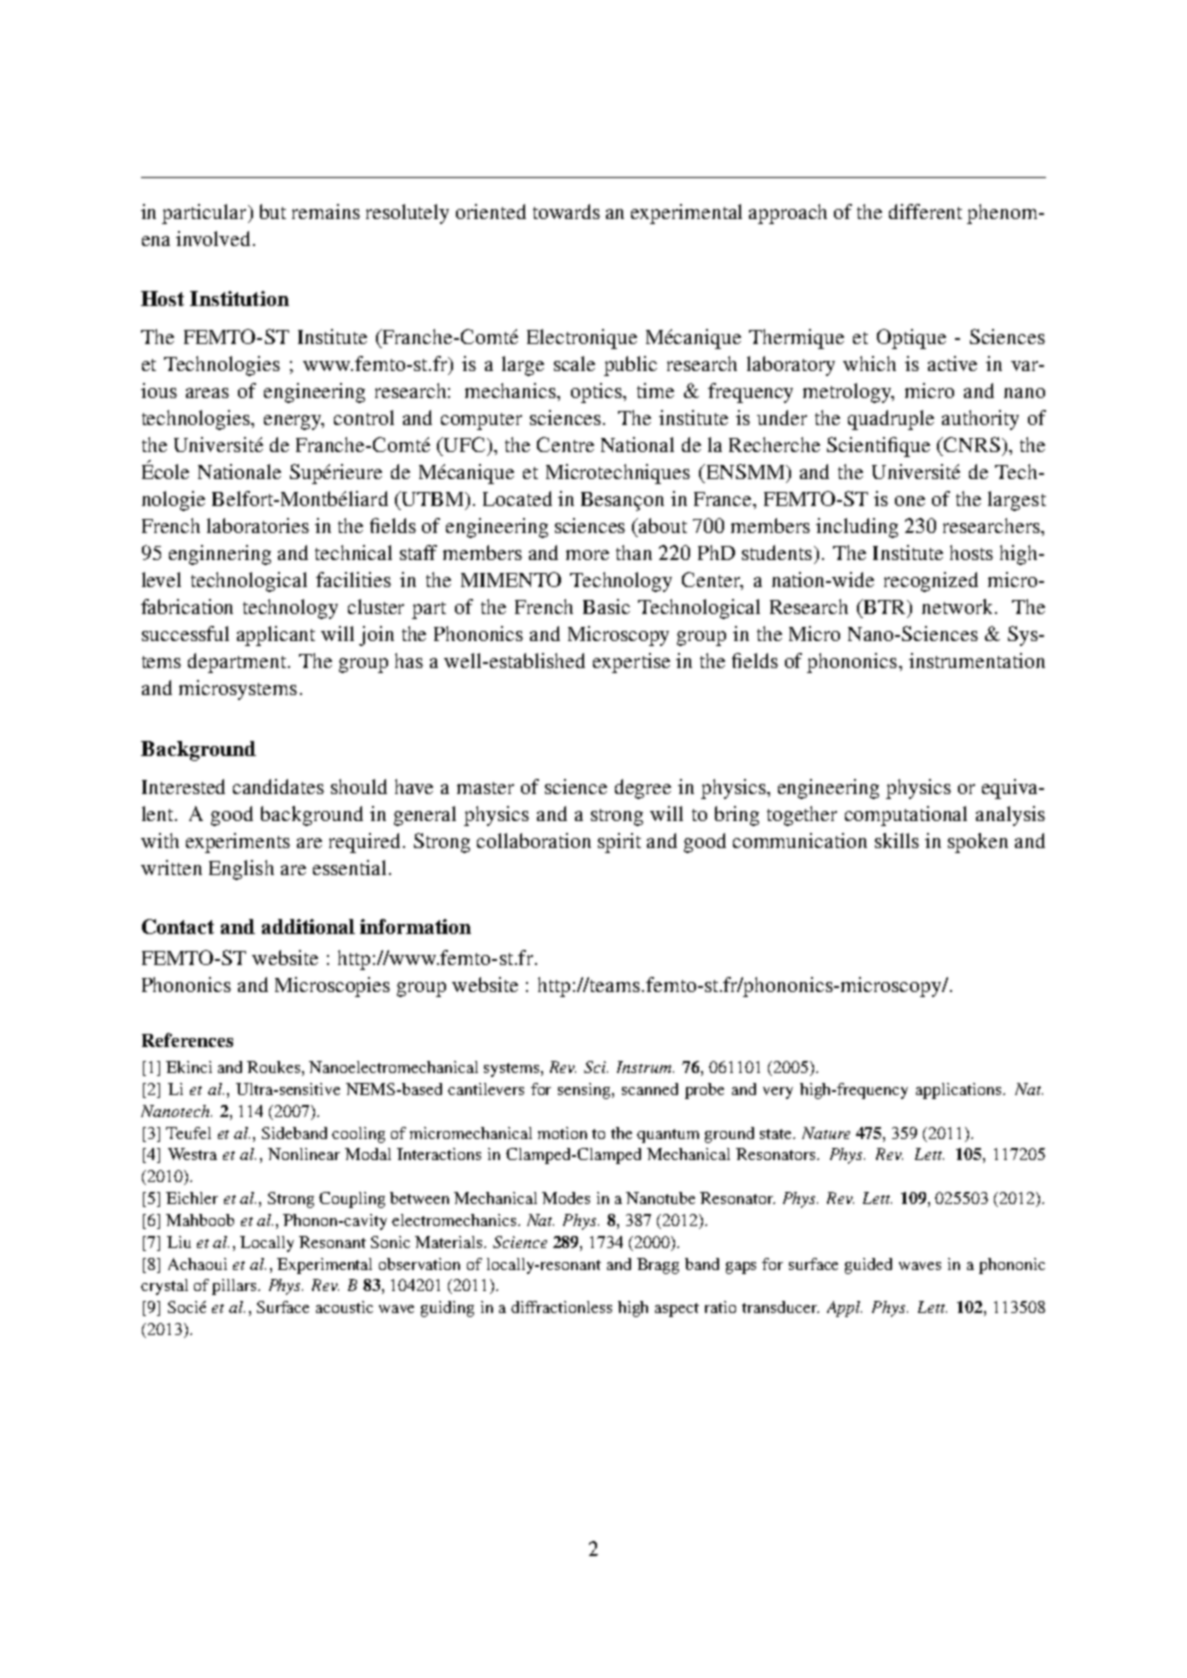 The width and height of the screenshot is (1187, 1678). Describe the element at coordinates (278, 786) in the screenshot. I see `candidates` at that location.
